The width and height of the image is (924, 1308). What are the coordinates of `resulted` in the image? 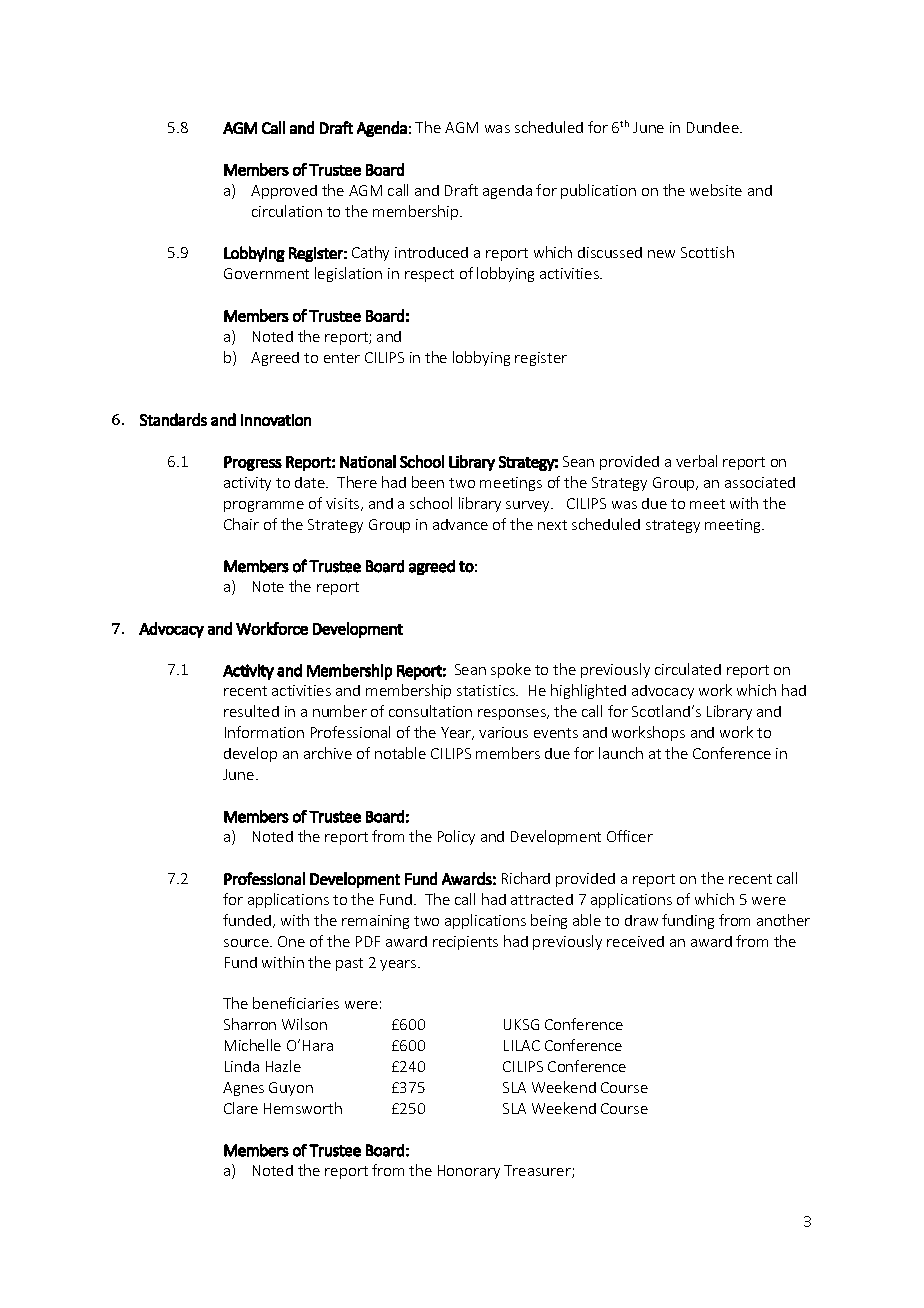 It's located at (251, 711).
